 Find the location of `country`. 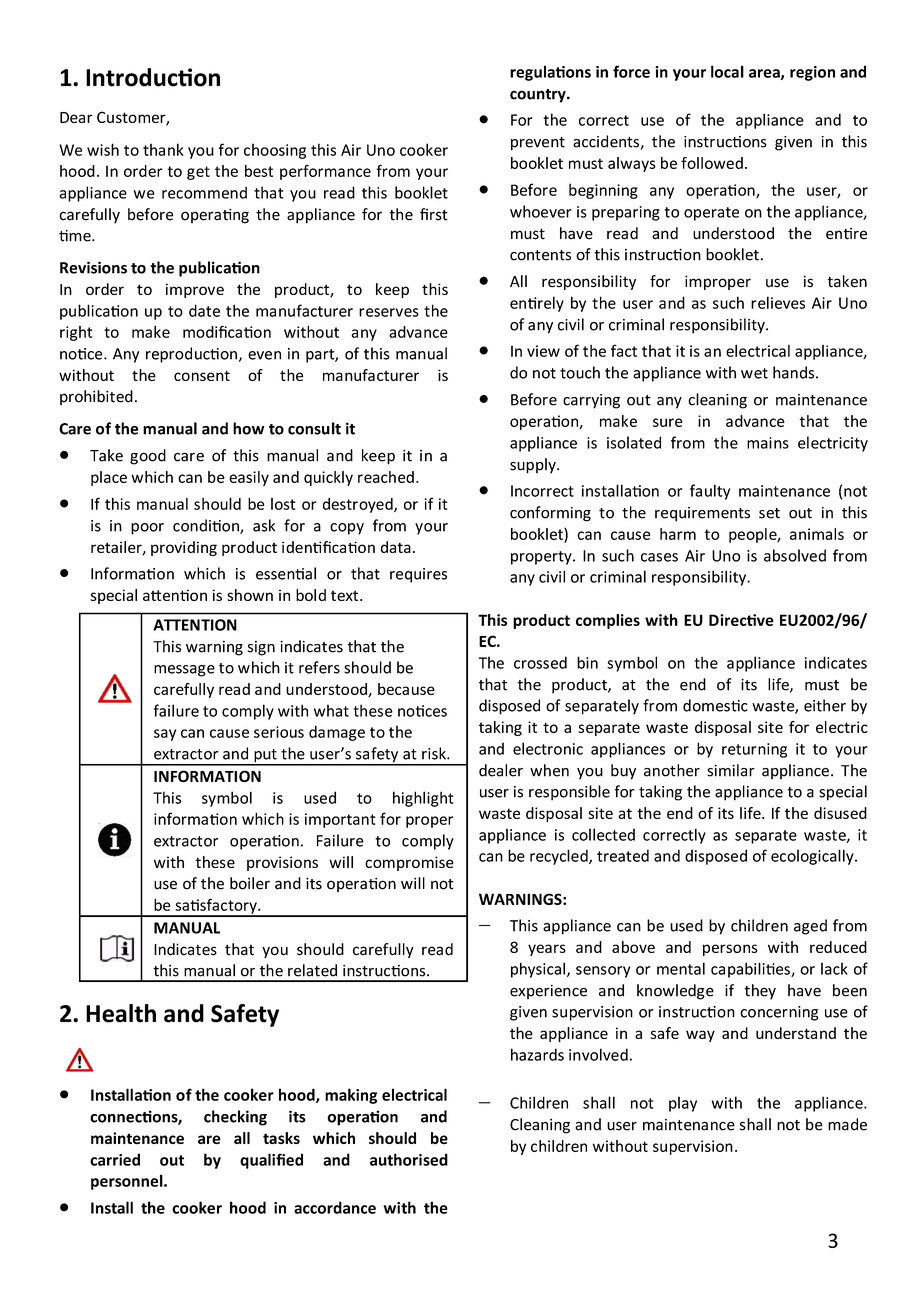

country is located at coordinates (539, 96).
